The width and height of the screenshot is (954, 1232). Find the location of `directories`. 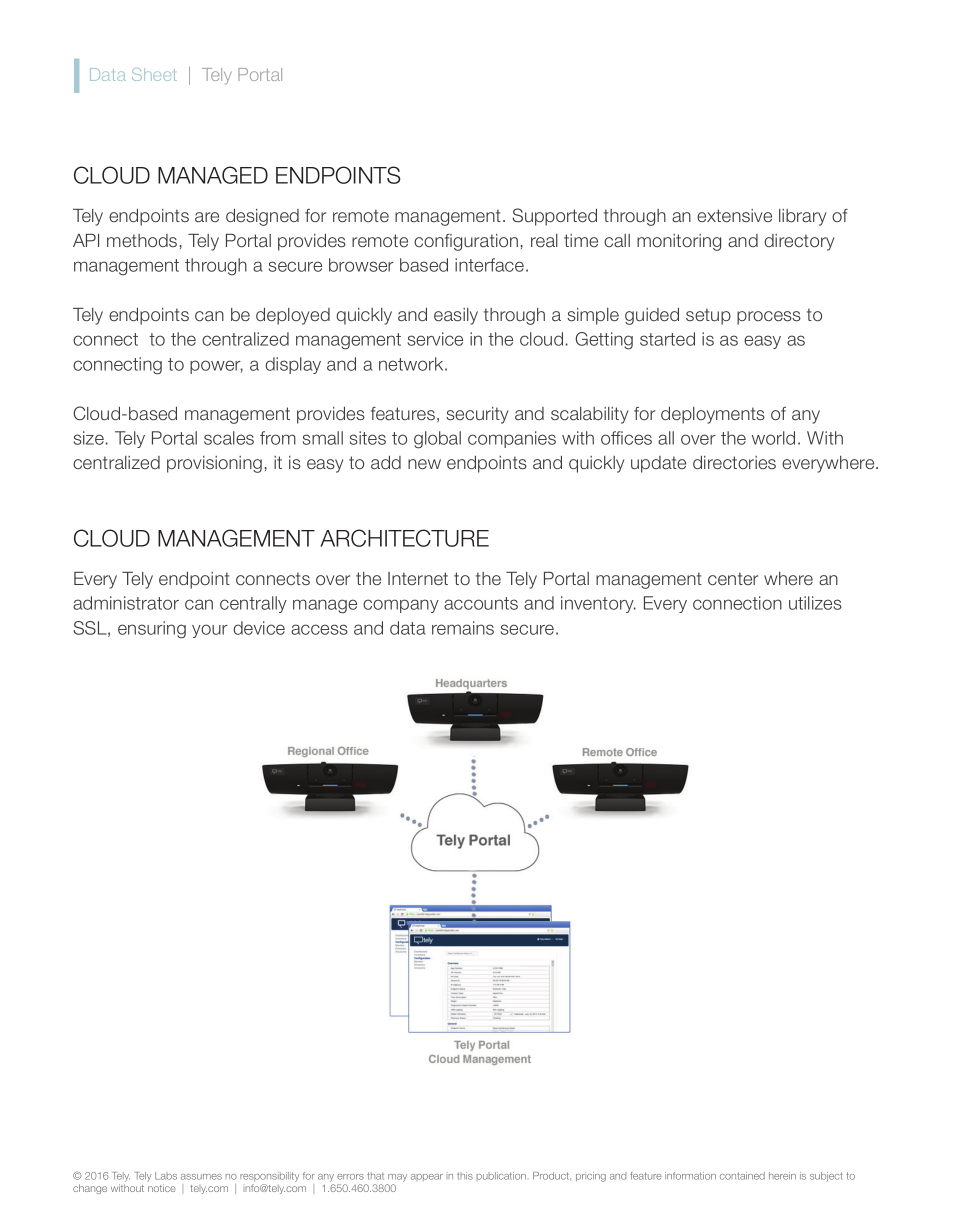

directories is located at coordinates (734, 462).
